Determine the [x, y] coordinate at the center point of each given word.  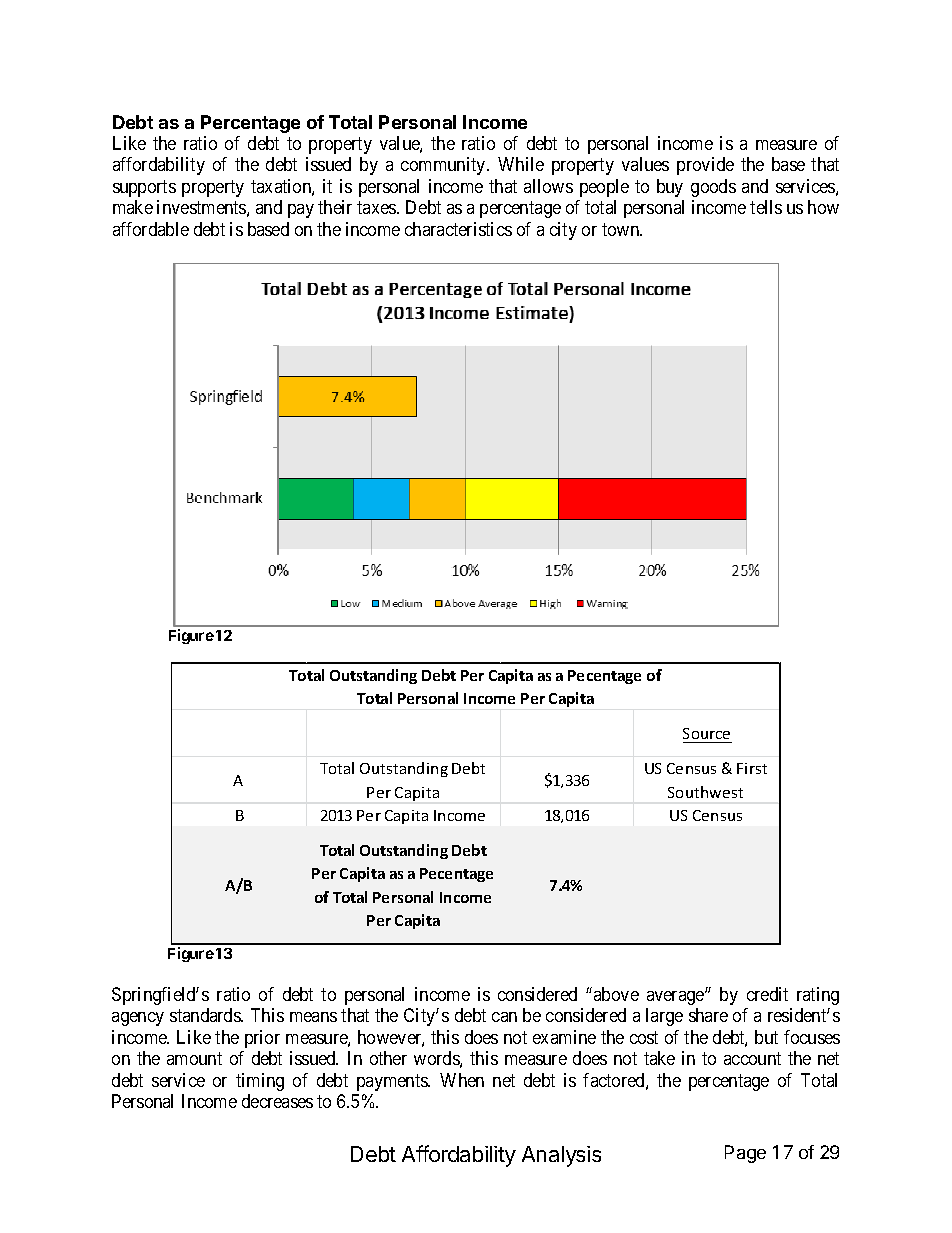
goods [713, 188]
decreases [277, 1101]
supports [144, 188]
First [752, 768]
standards [206, 1015]
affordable [151, 229]
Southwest [705, 792]
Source [706, 733]
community [444, 166]
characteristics [458, 229]
